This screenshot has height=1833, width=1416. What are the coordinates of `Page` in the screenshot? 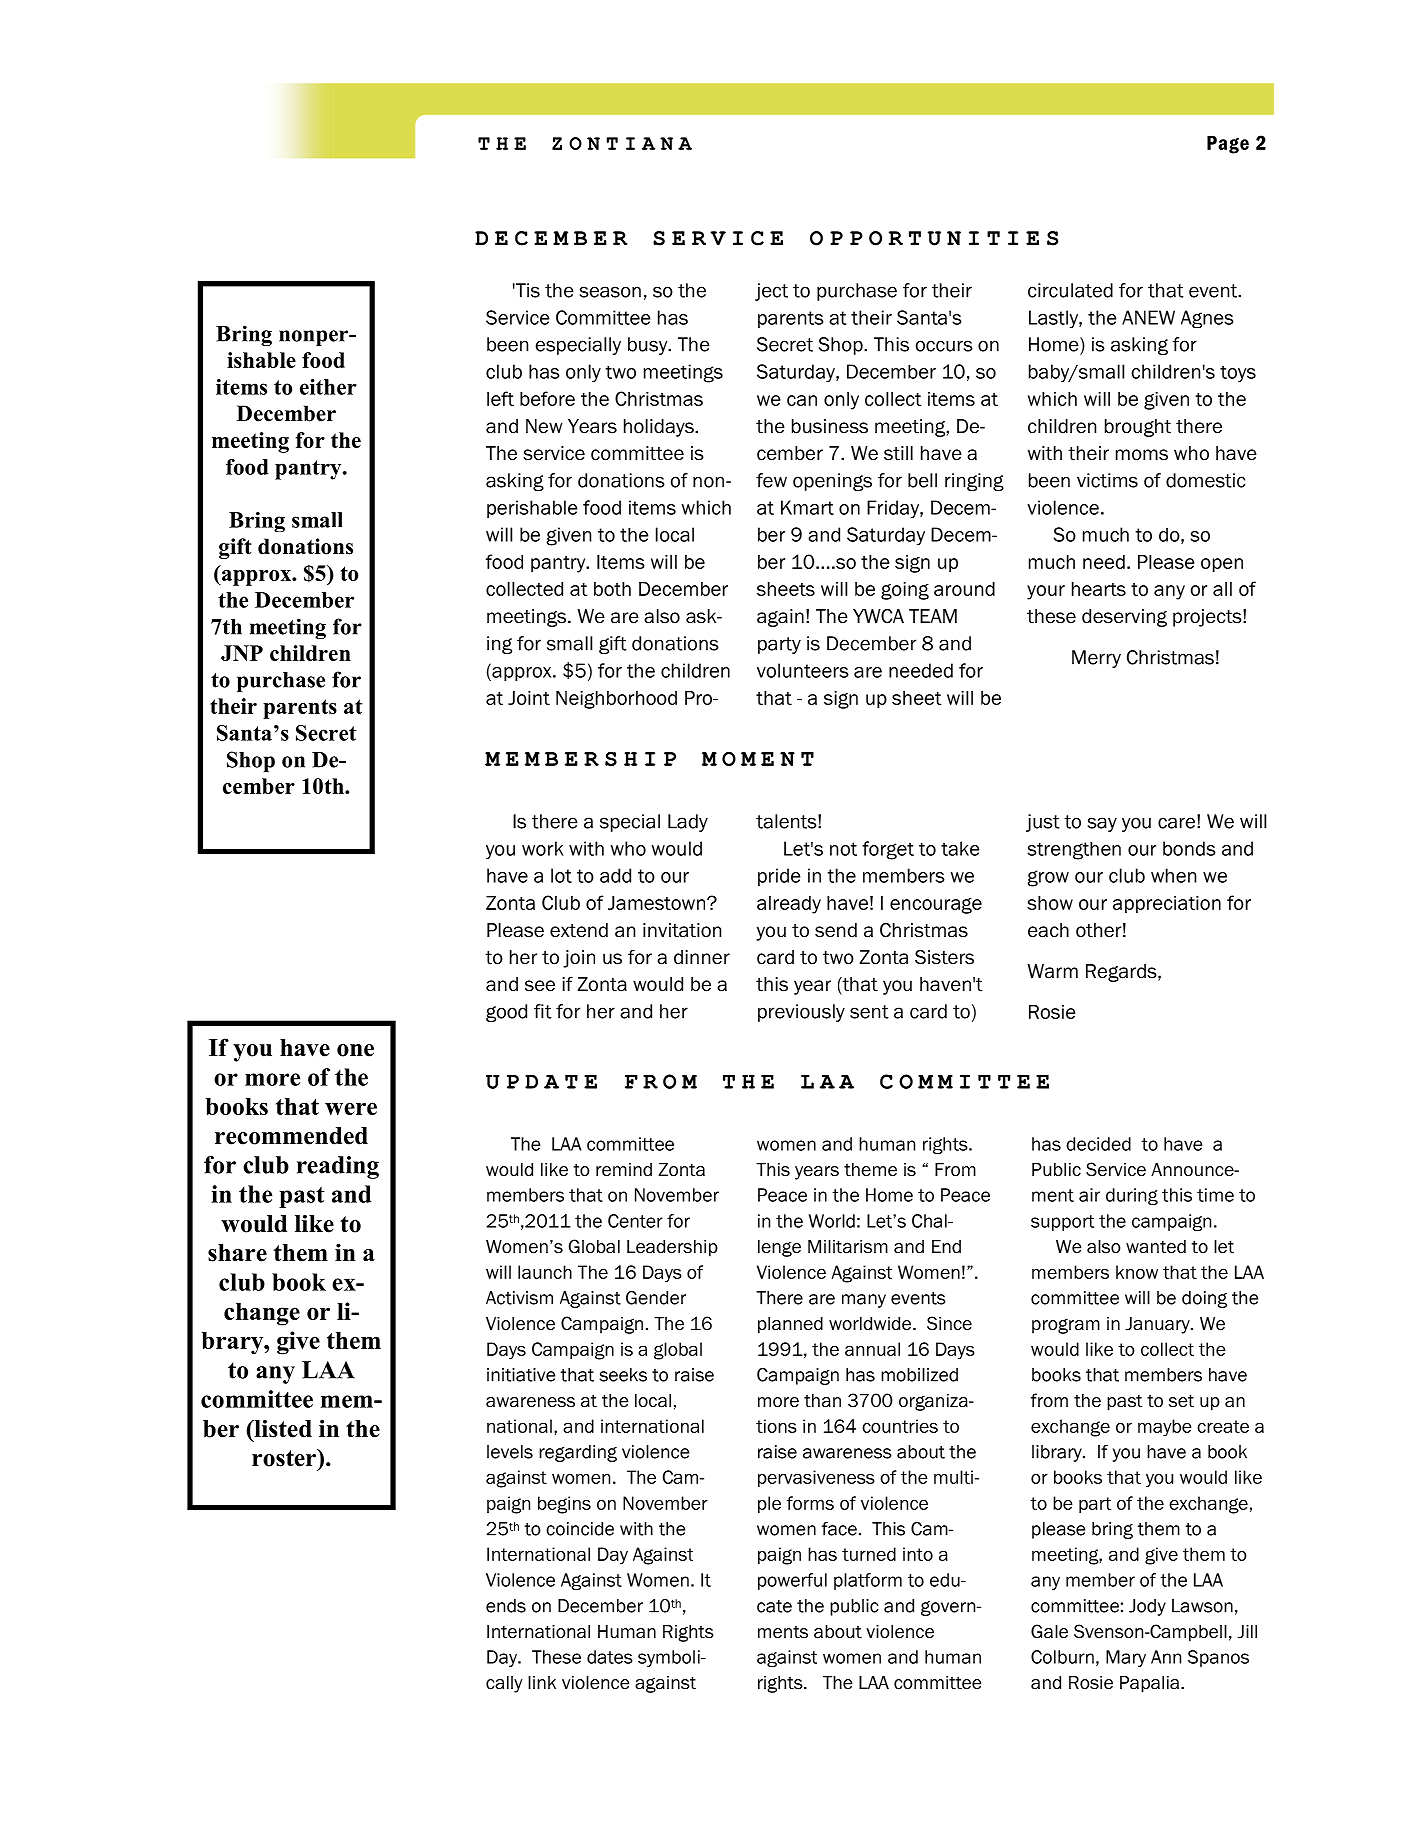 It's located at (1228, 145).
